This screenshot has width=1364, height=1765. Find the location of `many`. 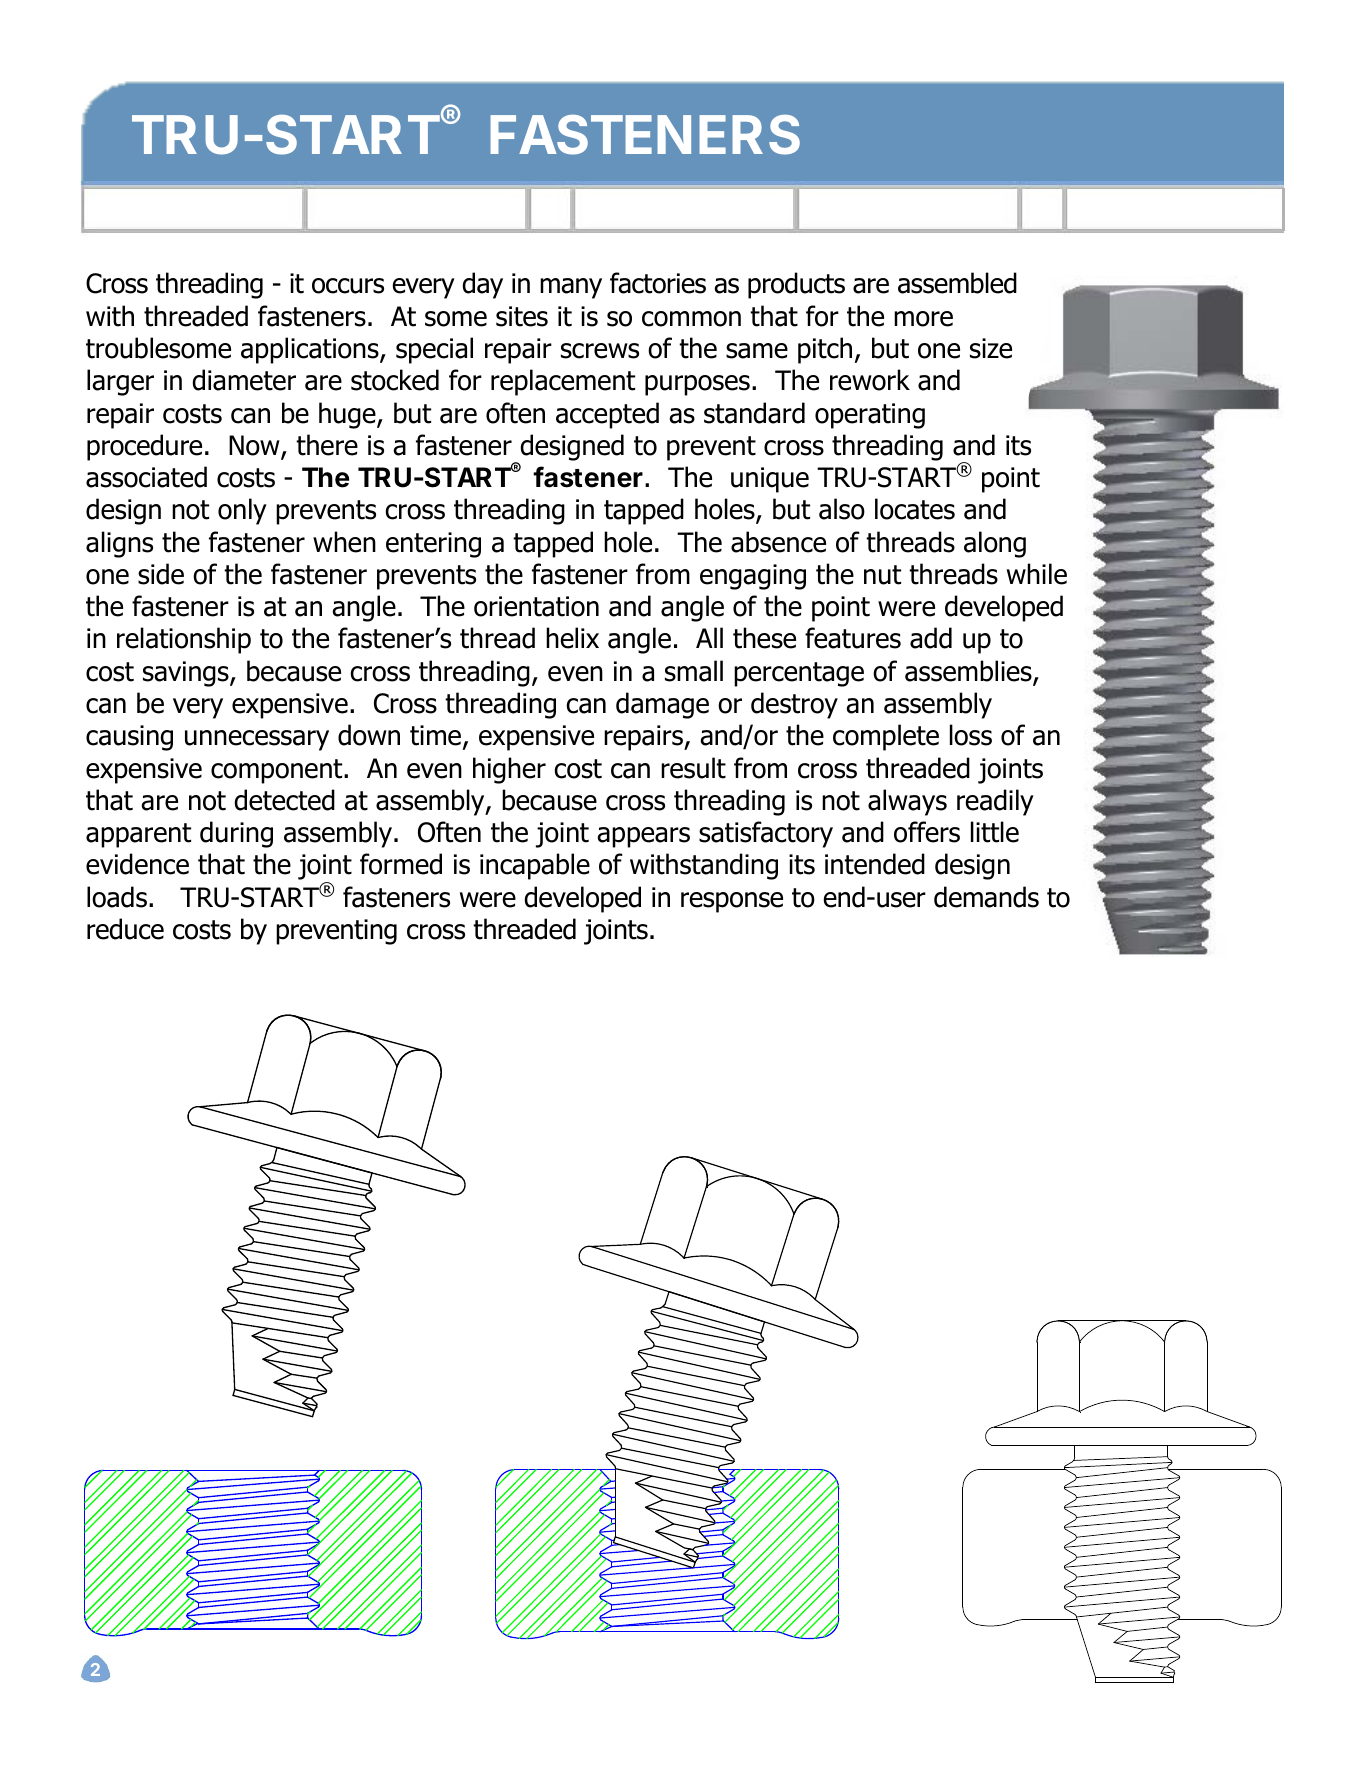

many is located at coordinates (571, 288).
